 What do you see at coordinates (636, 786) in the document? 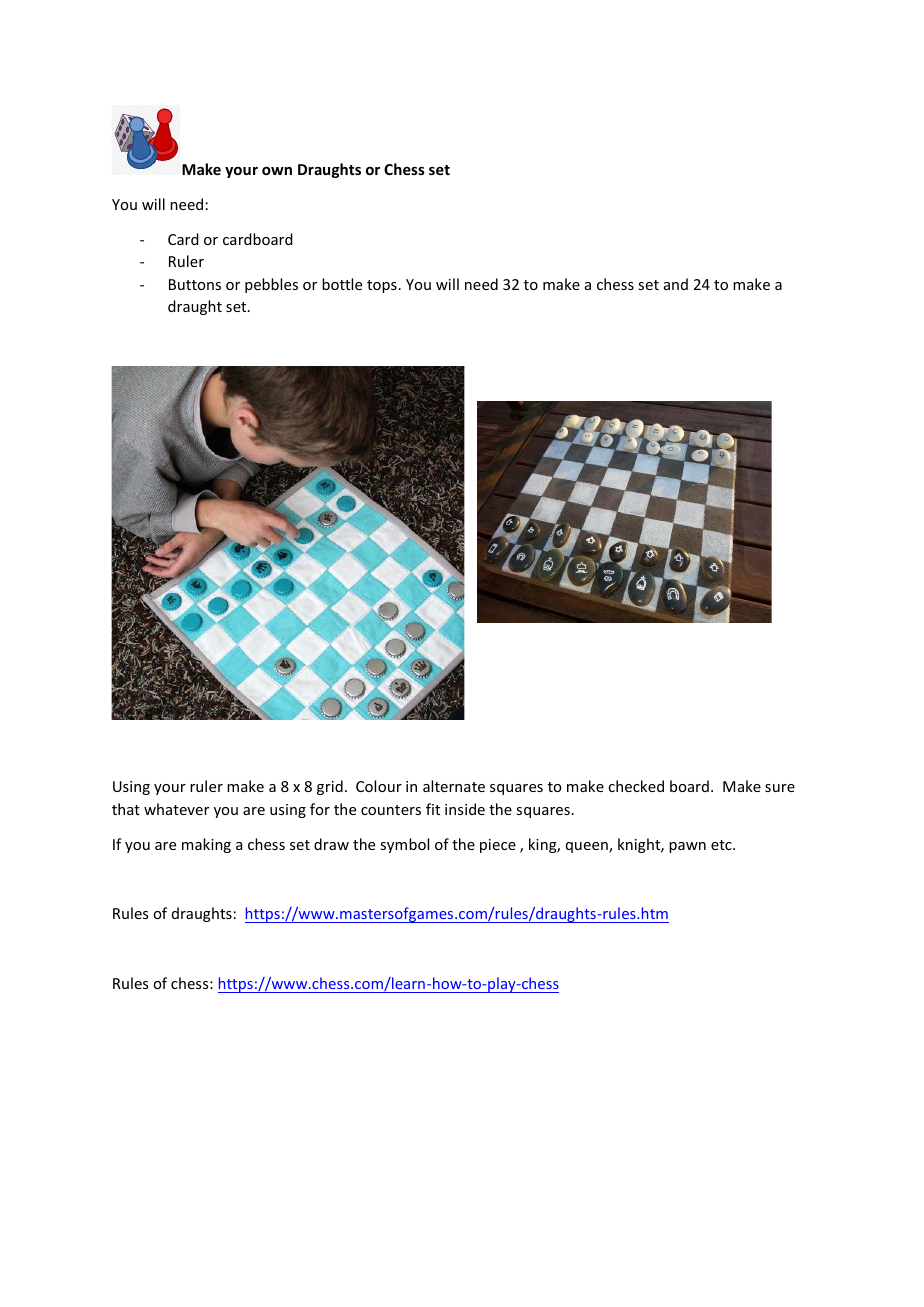
I see `checked` at bounding box center [636, 786].
